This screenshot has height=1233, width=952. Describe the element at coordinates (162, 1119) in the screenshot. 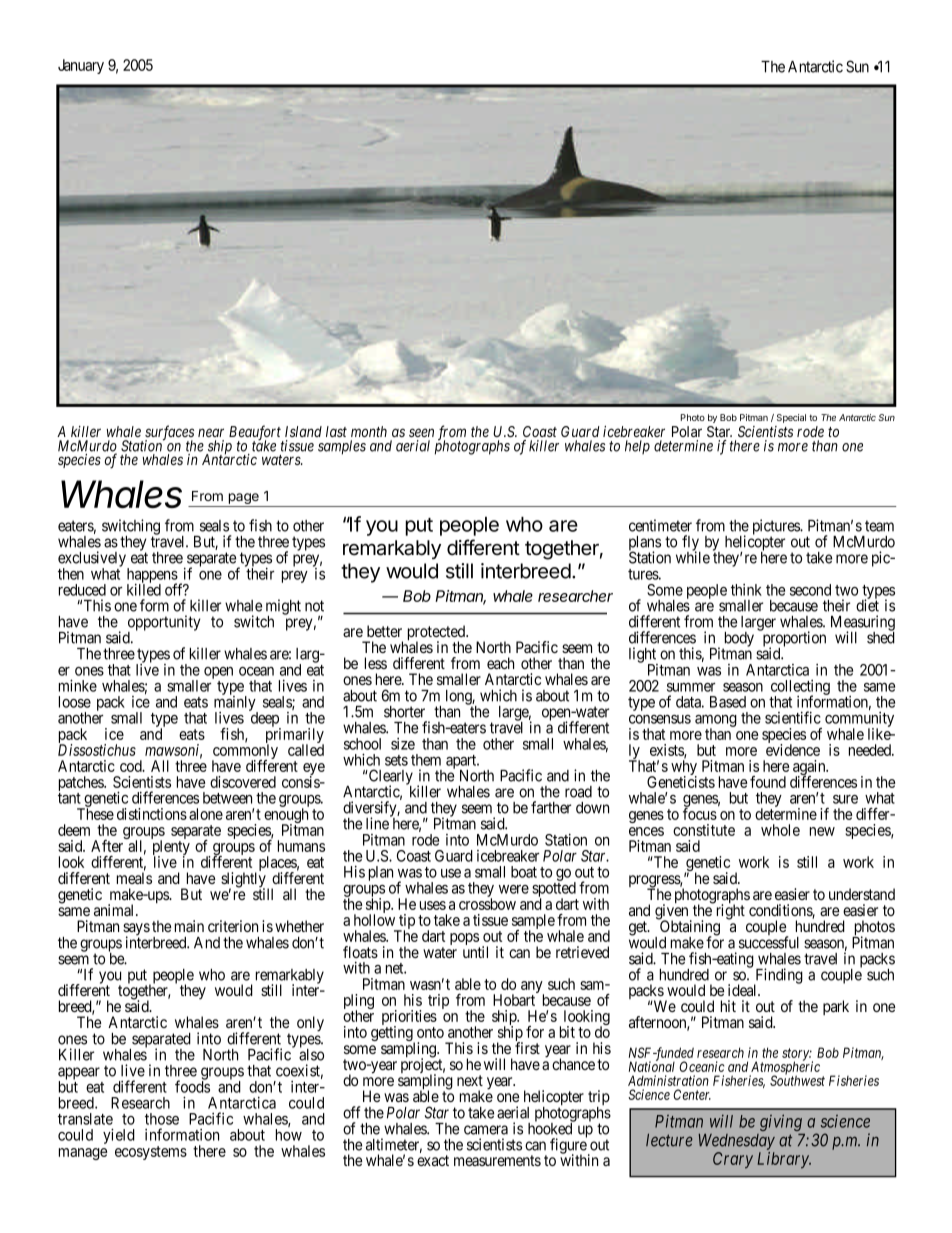

I see `those` at that location.
